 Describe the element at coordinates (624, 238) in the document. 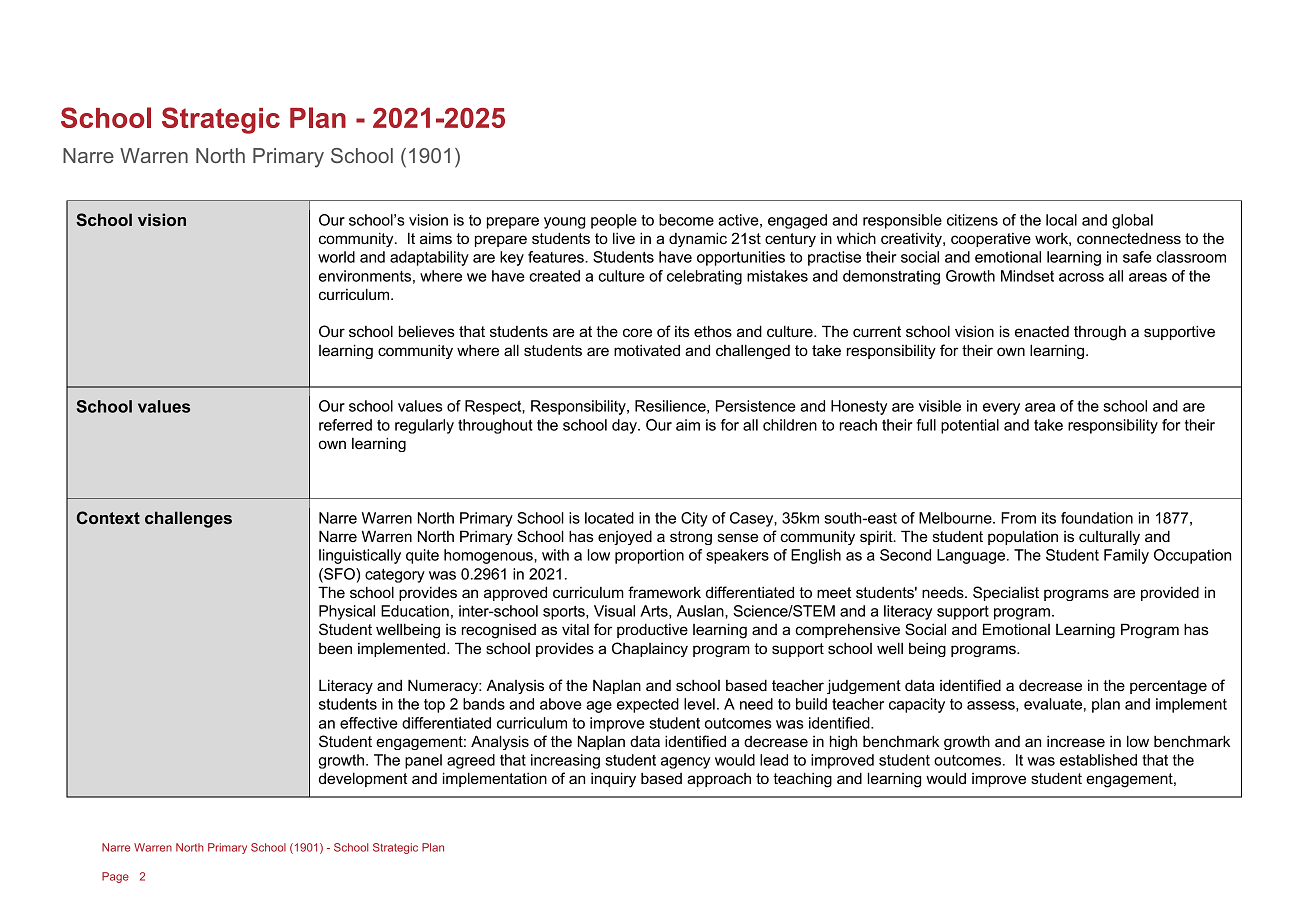

I see `live` at that location.
